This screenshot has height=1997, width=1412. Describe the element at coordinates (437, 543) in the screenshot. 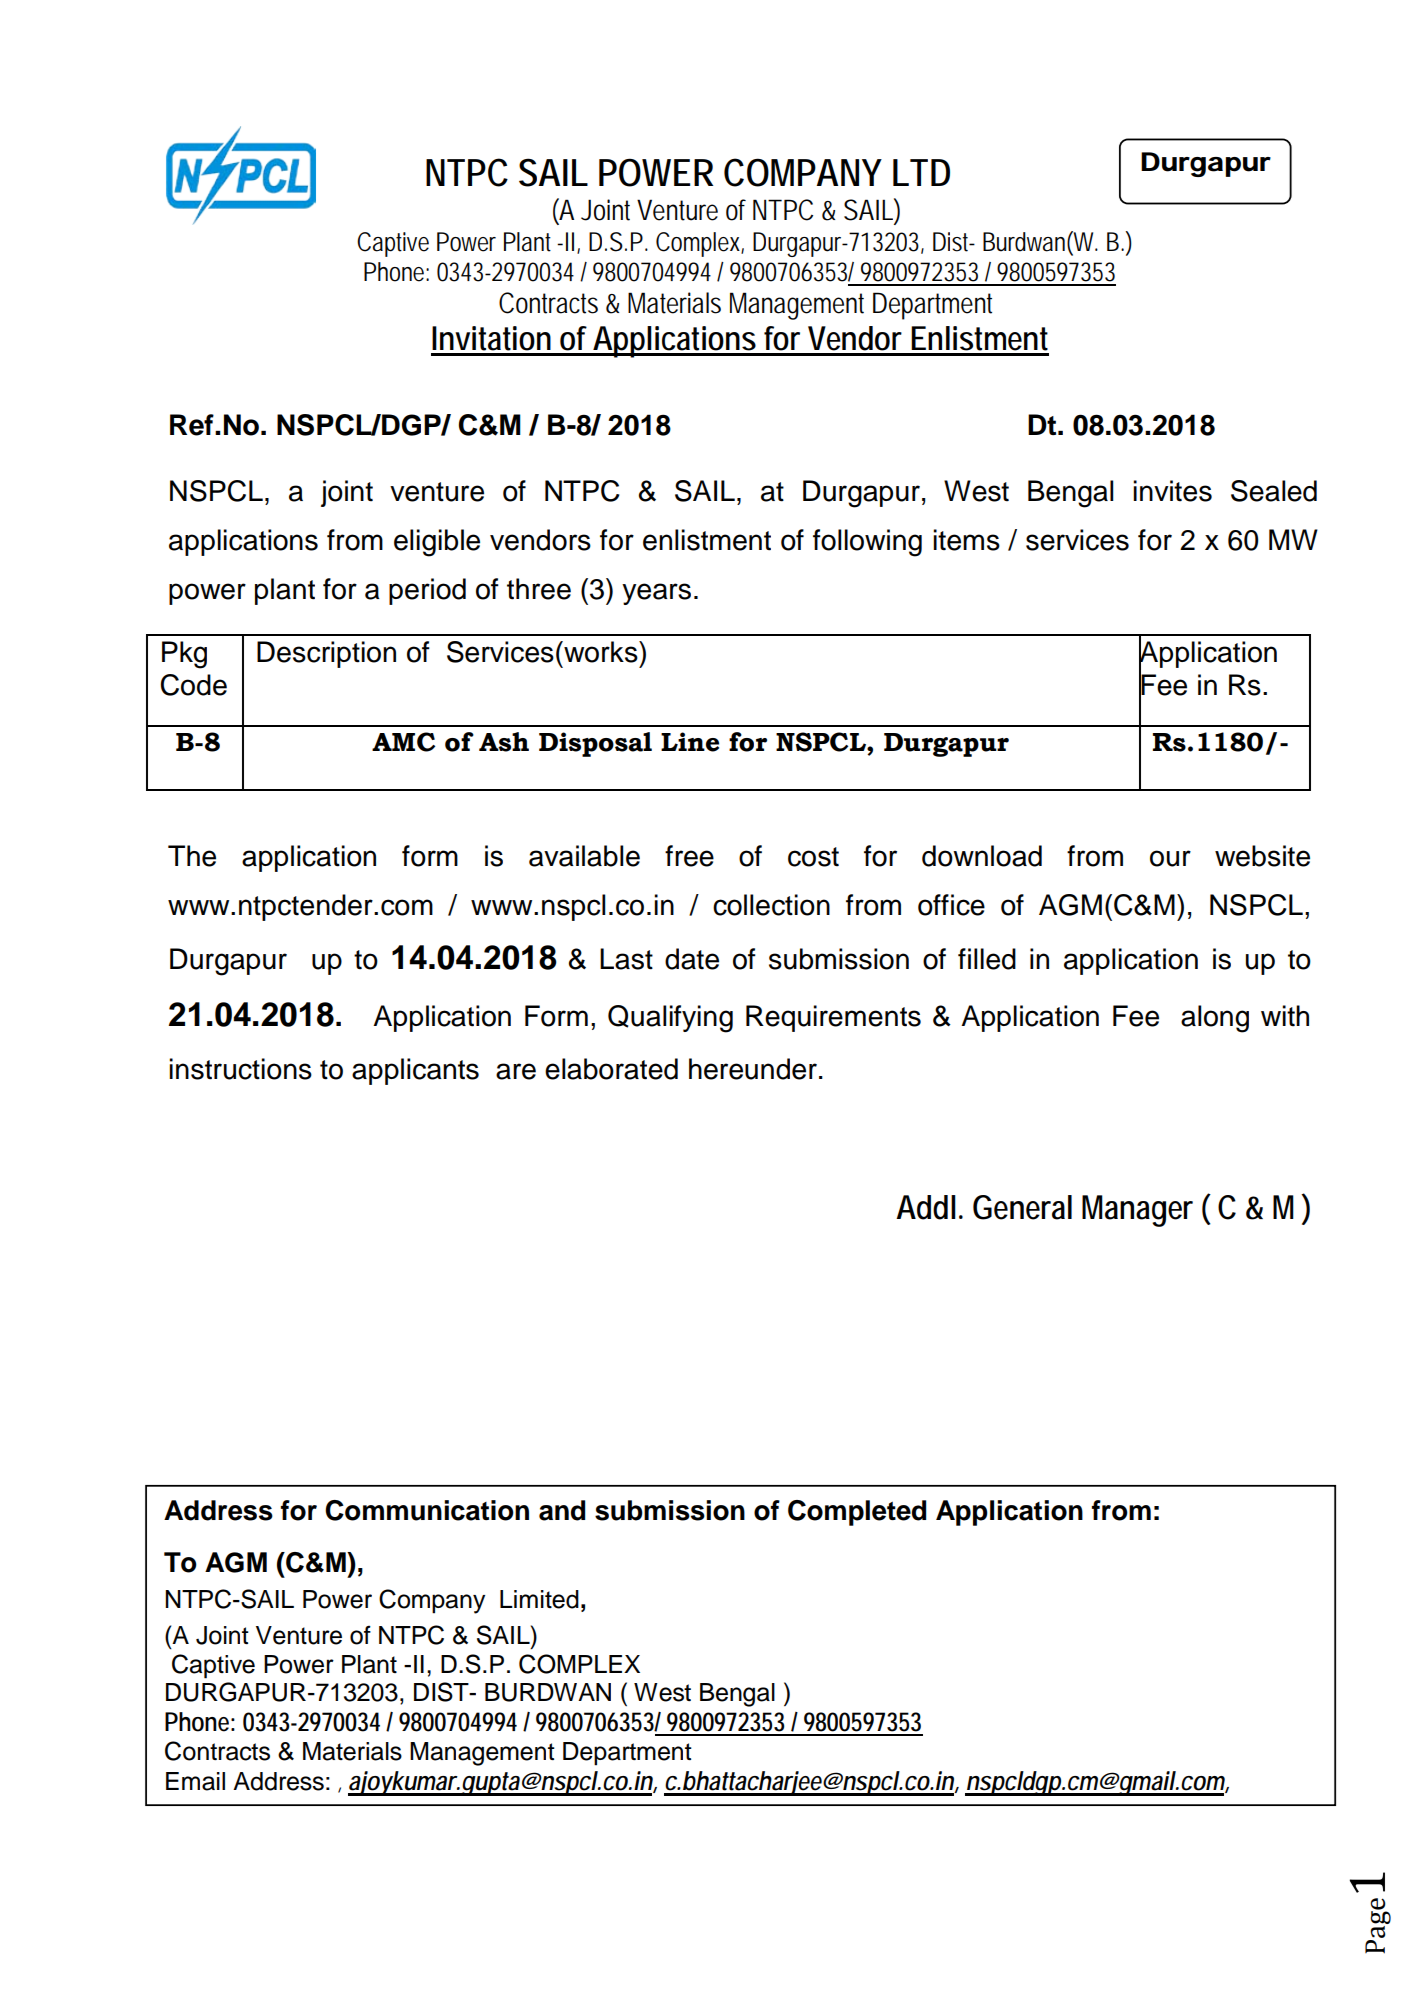

I see `eligible` at that location.
